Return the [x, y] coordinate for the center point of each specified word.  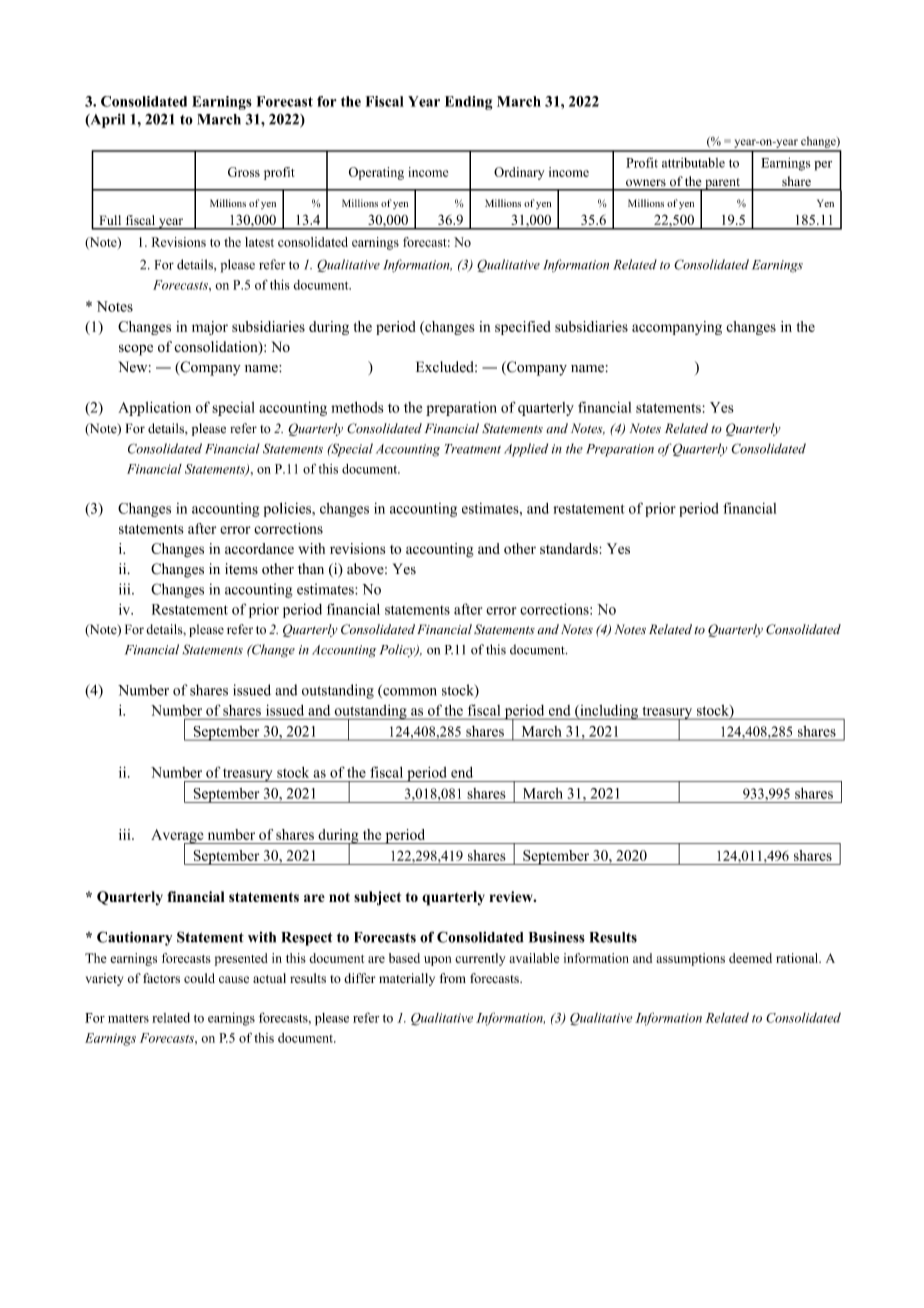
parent [722, 184]
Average [178, 837]
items [241, 569]
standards [570, 548]
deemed [750, 958]
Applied [526, 450]
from [453, 978]
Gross [244, 172]
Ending [469, 103]
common [409, 693]
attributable [693, 163]
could [199, 978]
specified [523, 328]
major [210, 328]
